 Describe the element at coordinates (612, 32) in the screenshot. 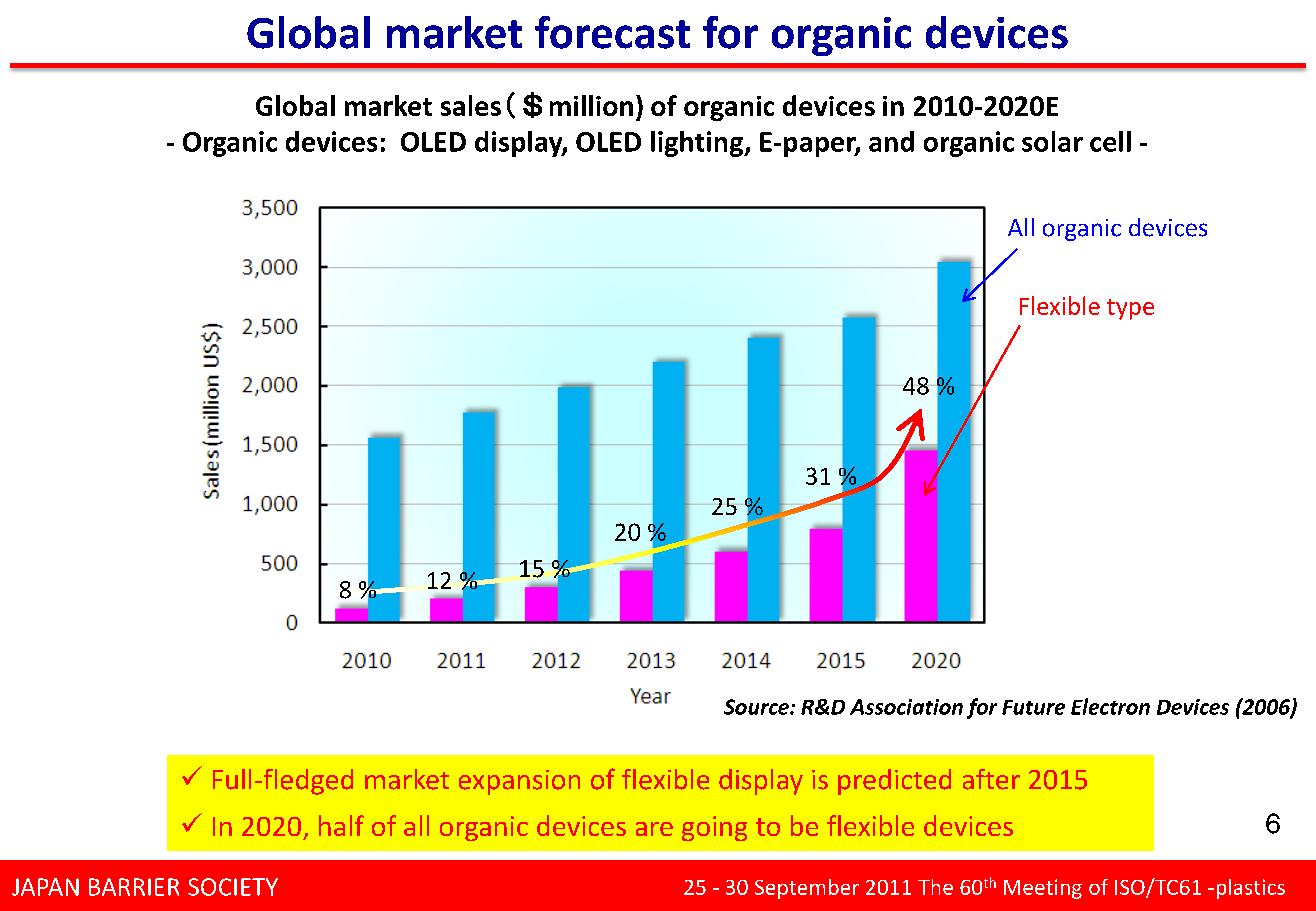

I see `forecast` at that location.
